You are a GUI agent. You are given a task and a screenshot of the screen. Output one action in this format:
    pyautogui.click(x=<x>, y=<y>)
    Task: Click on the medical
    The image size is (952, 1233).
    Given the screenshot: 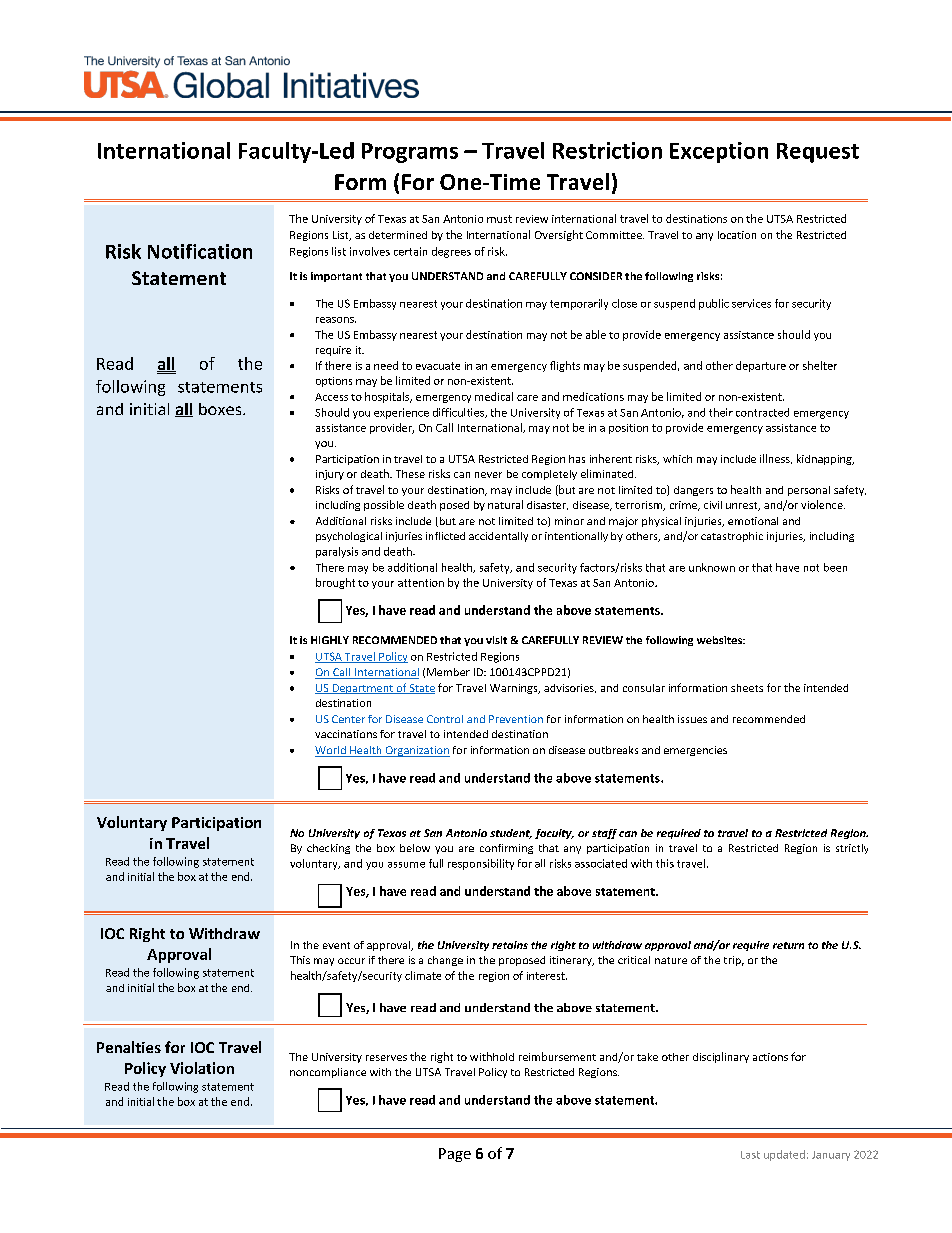 What is the action you would take?
    pyautogui.click(x=494, y=396)
